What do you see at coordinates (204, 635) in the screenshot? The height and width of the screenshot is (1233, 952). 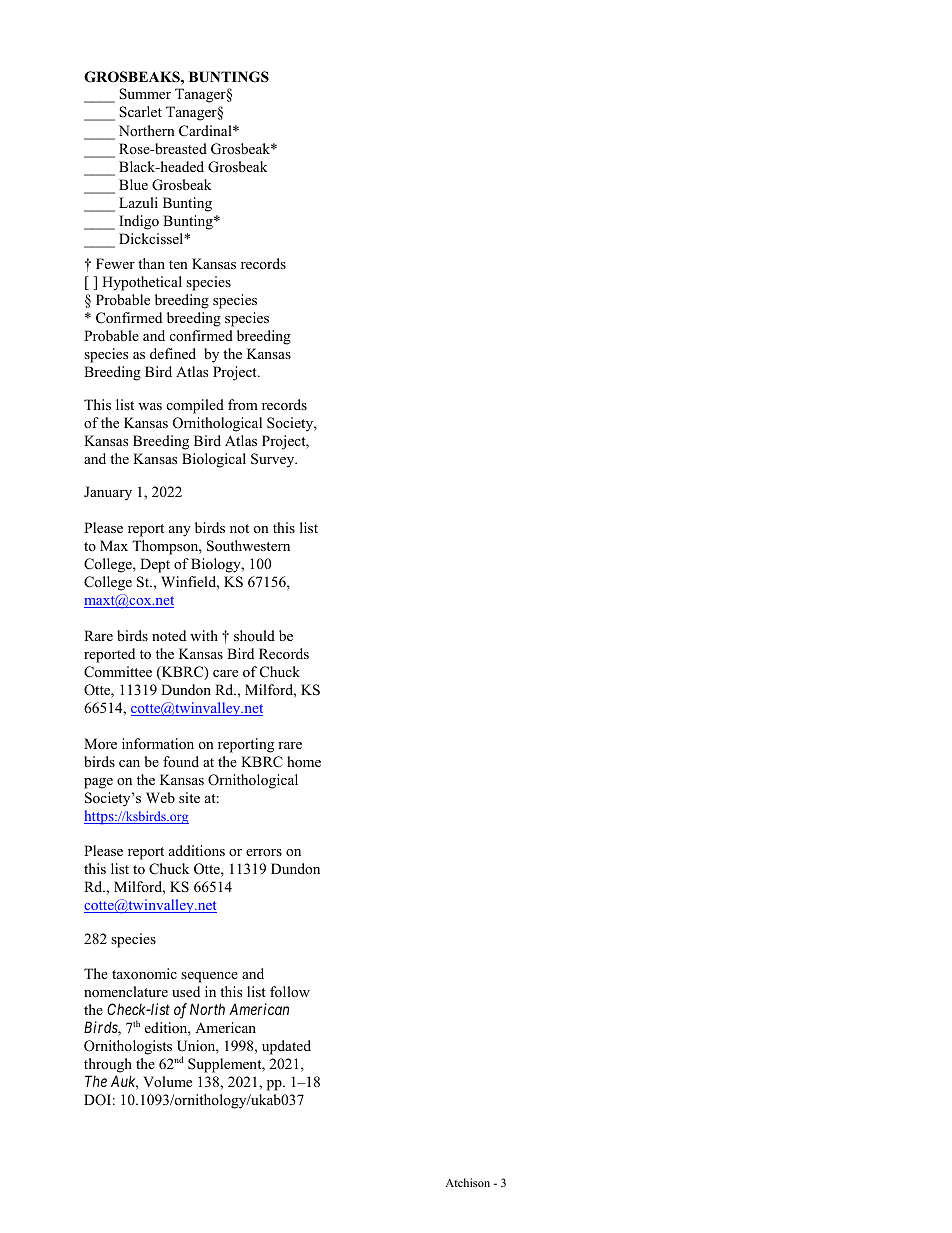 I see `with` at bounding box center [204, 635].
